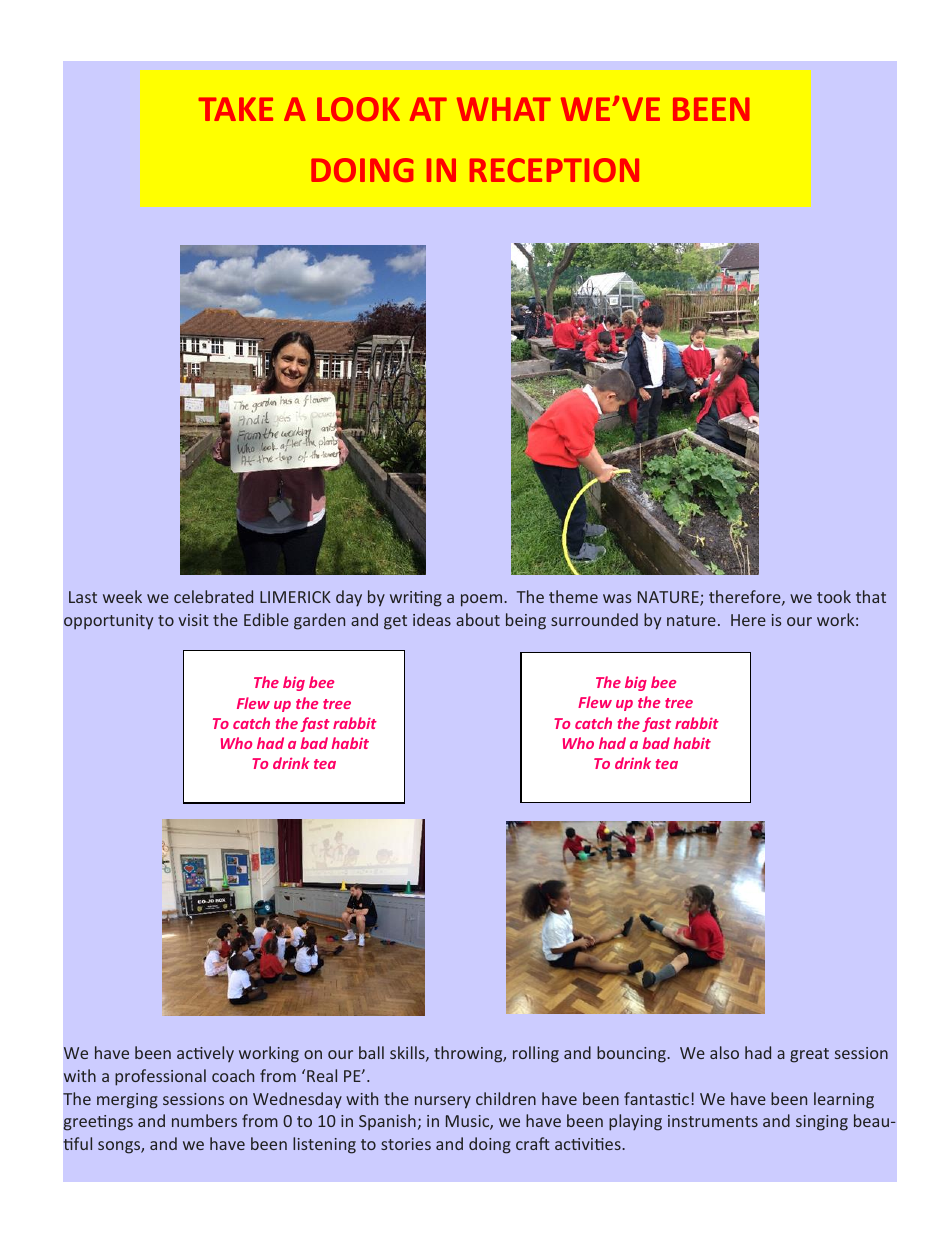 The width and height of the screenshot is (952, 1233). I want to click on visit, so click(193, 620).
